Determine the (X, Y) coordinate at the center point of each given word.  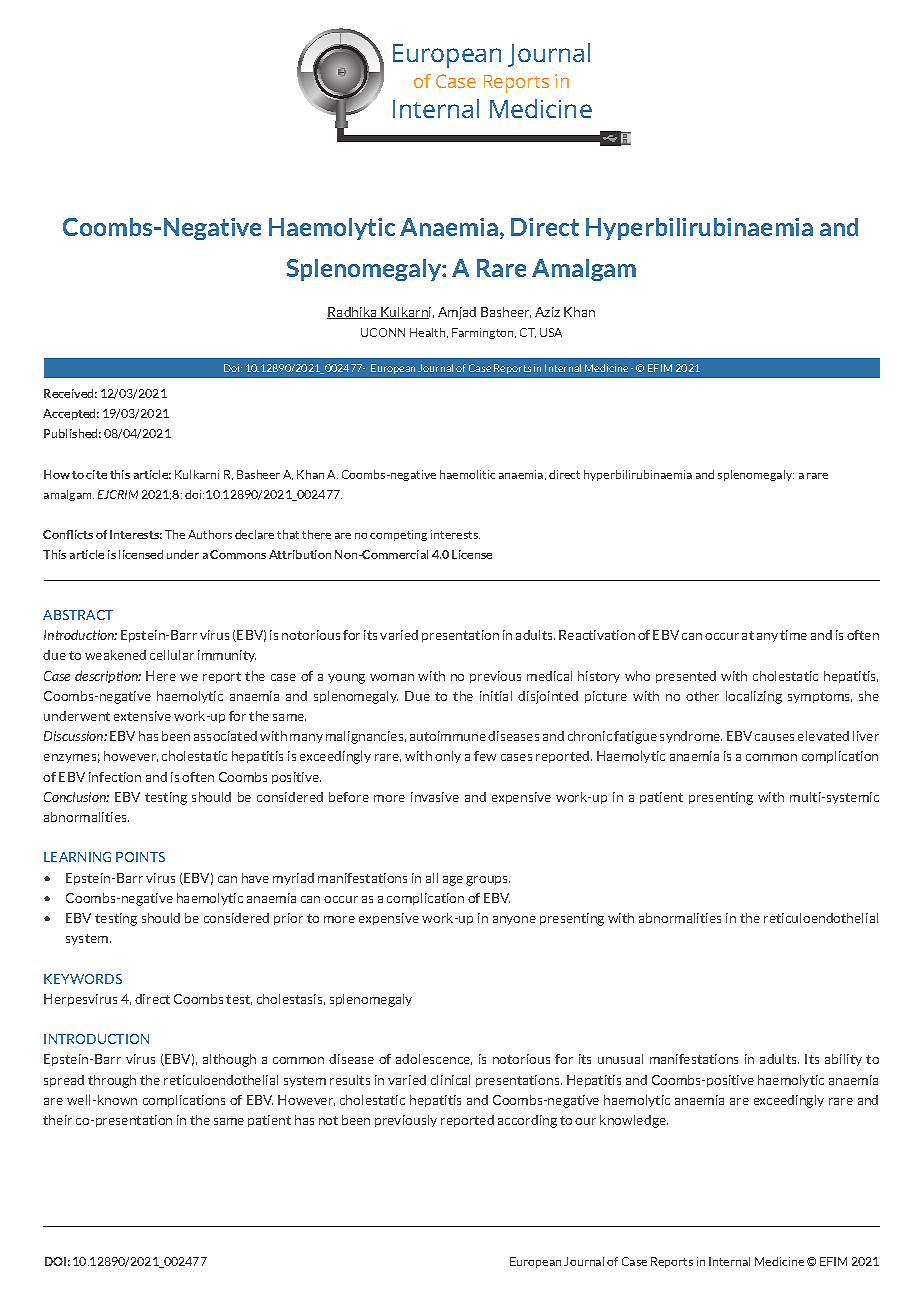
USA (551, 332)
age (453, 881)
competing (398, 535)
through (112, 1081)
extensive (142, 716)
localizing (754, 697)
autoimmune (448, 736)
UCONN (383, 332)
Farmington (484, 333)
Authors (210, 534)
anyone (514, 920)
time (793, 635)
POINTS (140, 857)
